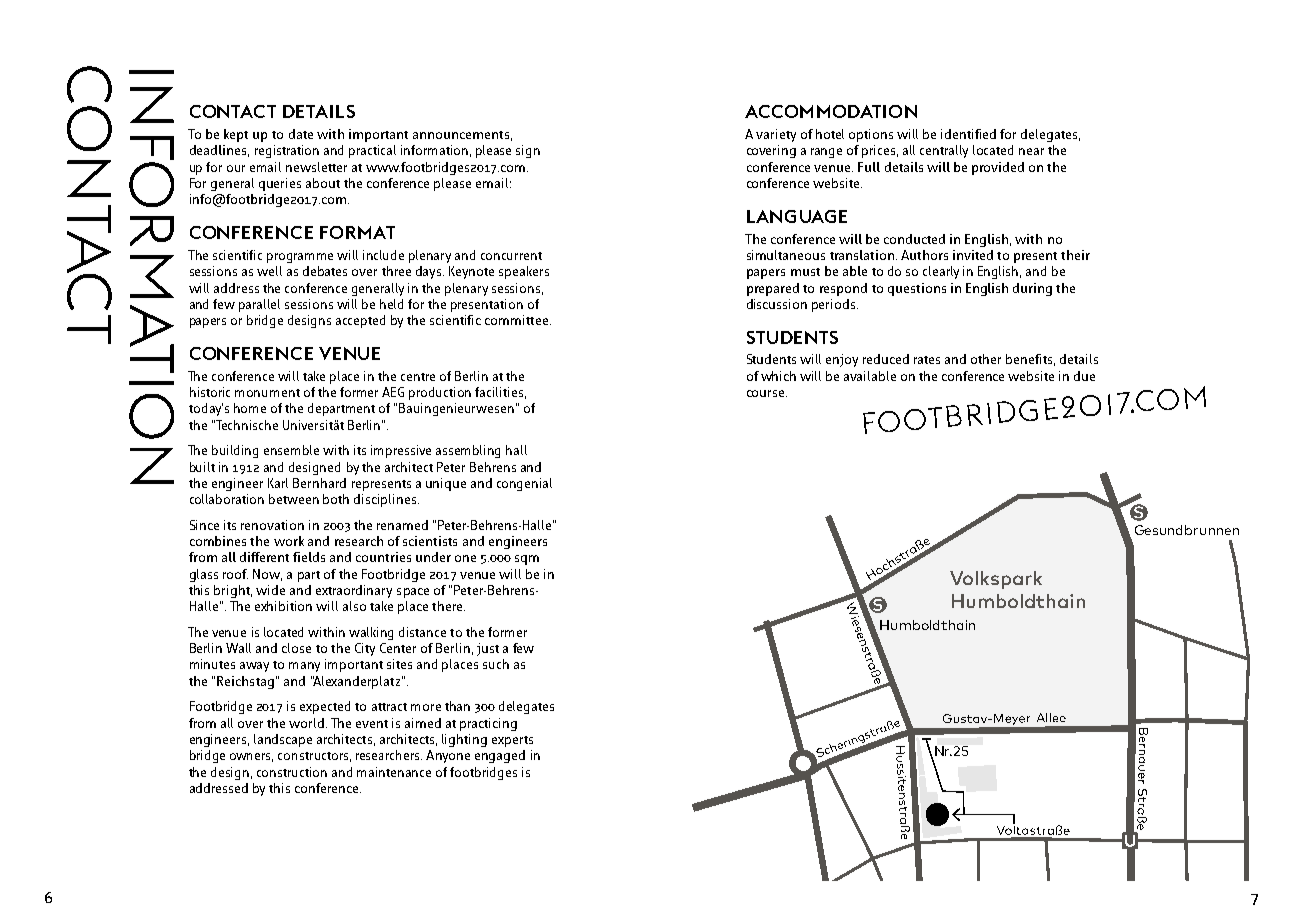  I want to click on variety, so click(776, 135).
